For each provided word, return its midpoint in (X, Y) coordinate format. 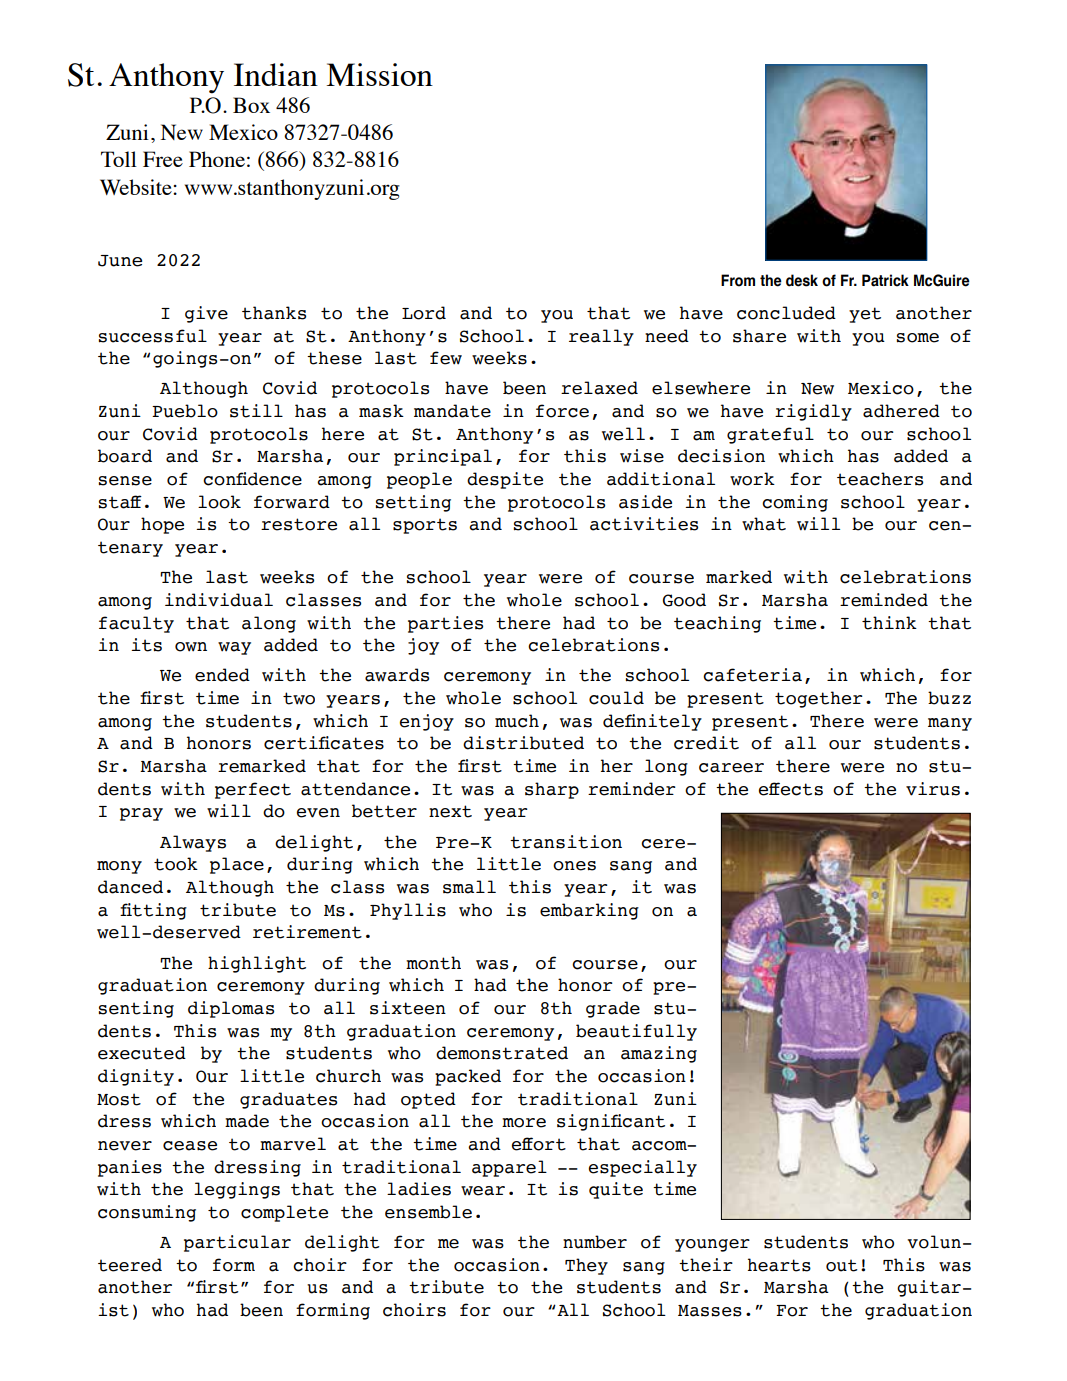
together (819, 699)
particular (237, 1243)
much (517, 721)
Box (251, 105)
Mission (379, 74)
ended (222, 675)
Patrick (885, 280)
